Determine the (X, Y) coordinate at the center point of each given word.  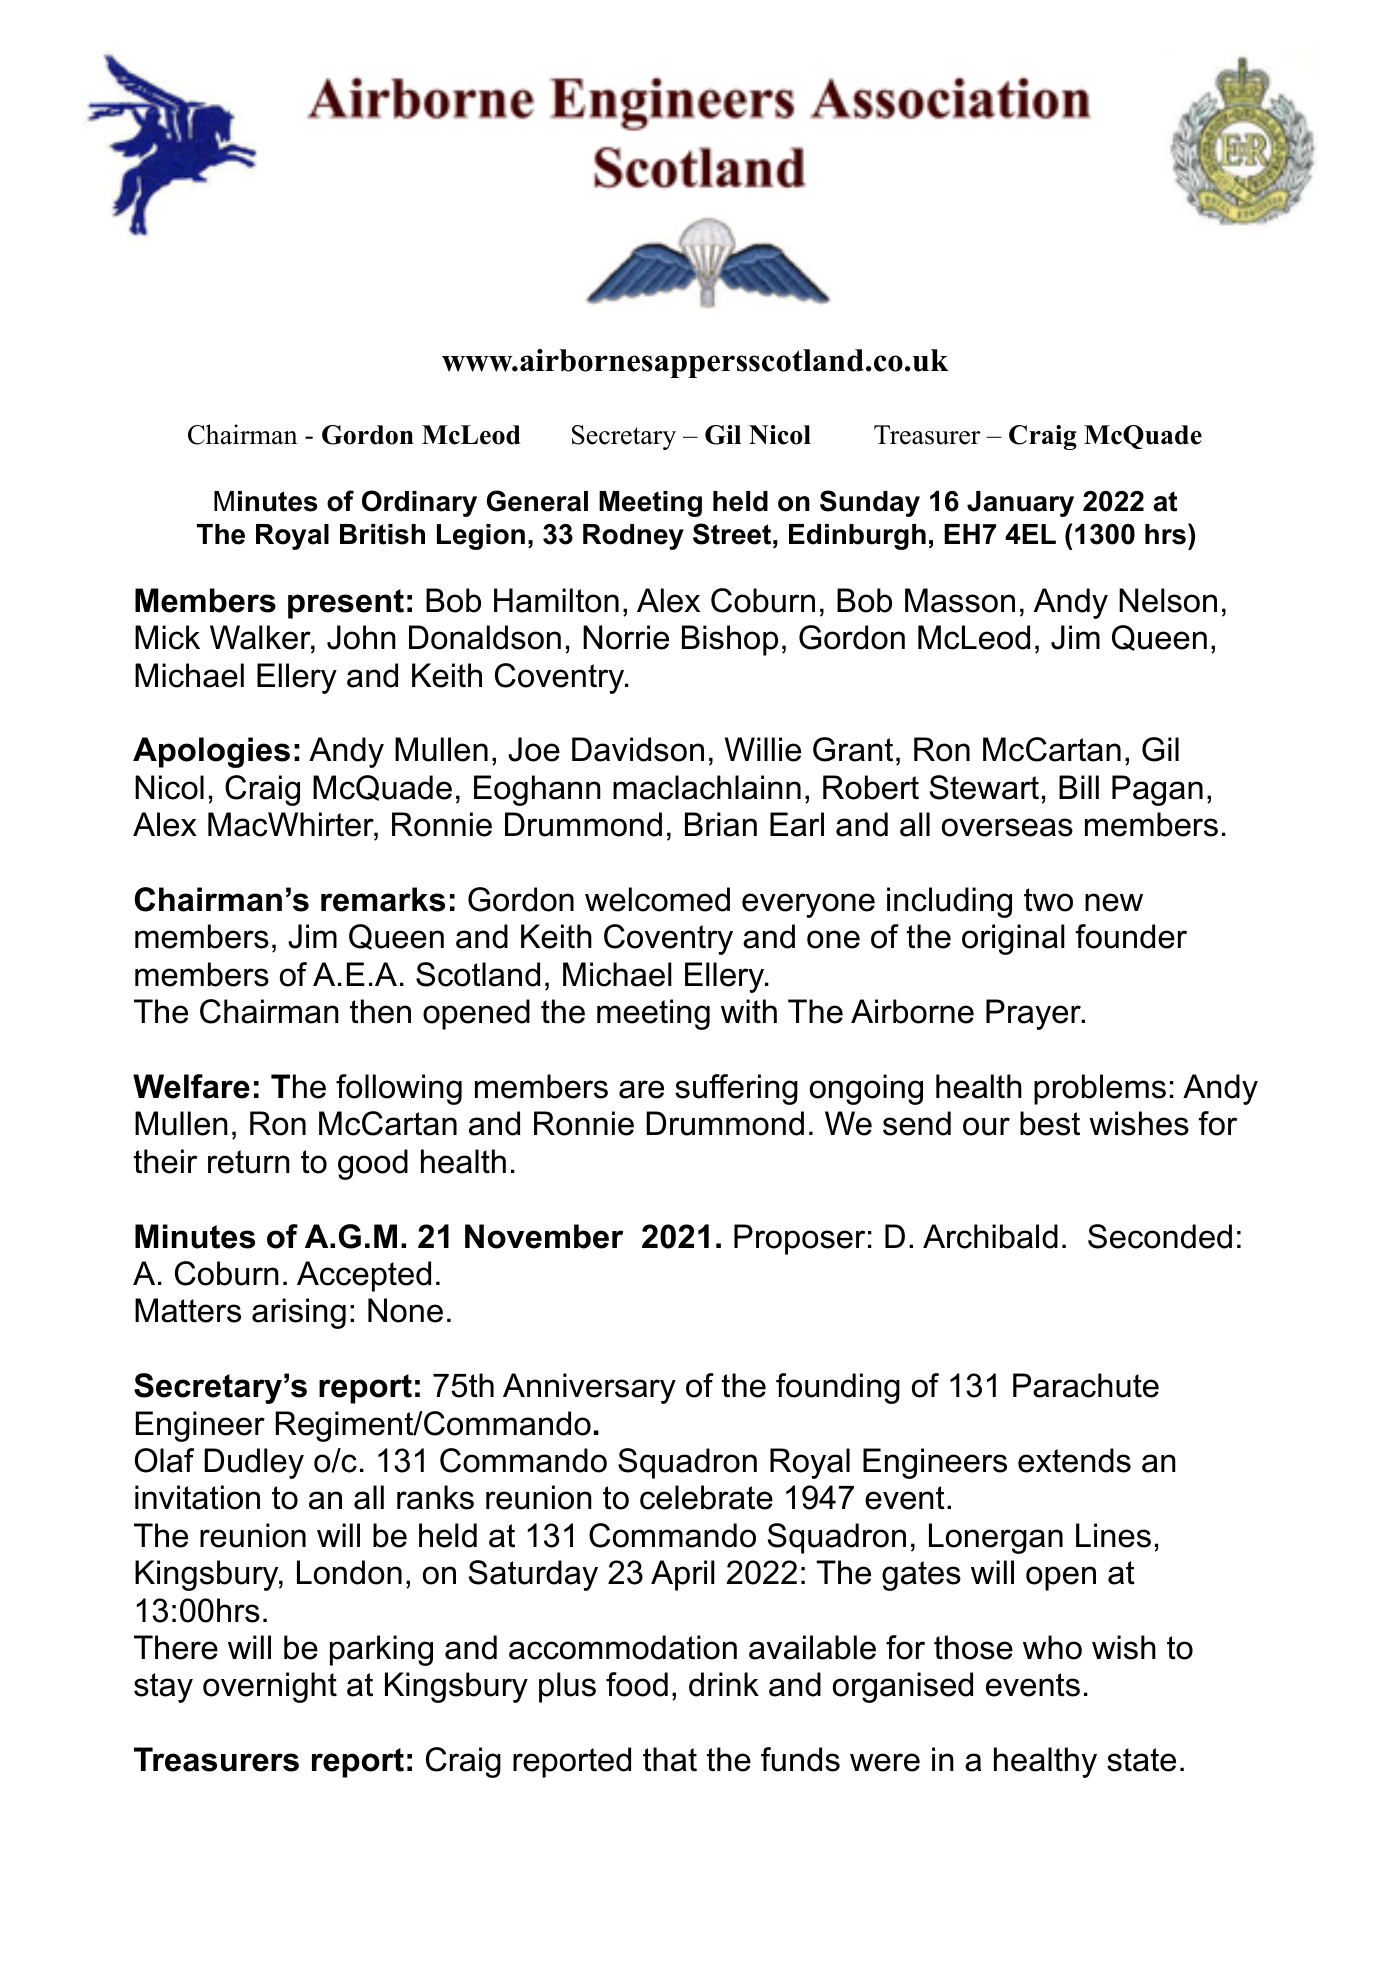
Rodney (633, 537)
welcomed (657, 899)
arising (299, 1313)
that (670, 1759)
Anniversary (589, 1388)
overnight (270, 1687)
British (382, 534)
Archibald (990, 1236)
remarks (383, 899)
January (1020, 504)
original (1013, 939)
